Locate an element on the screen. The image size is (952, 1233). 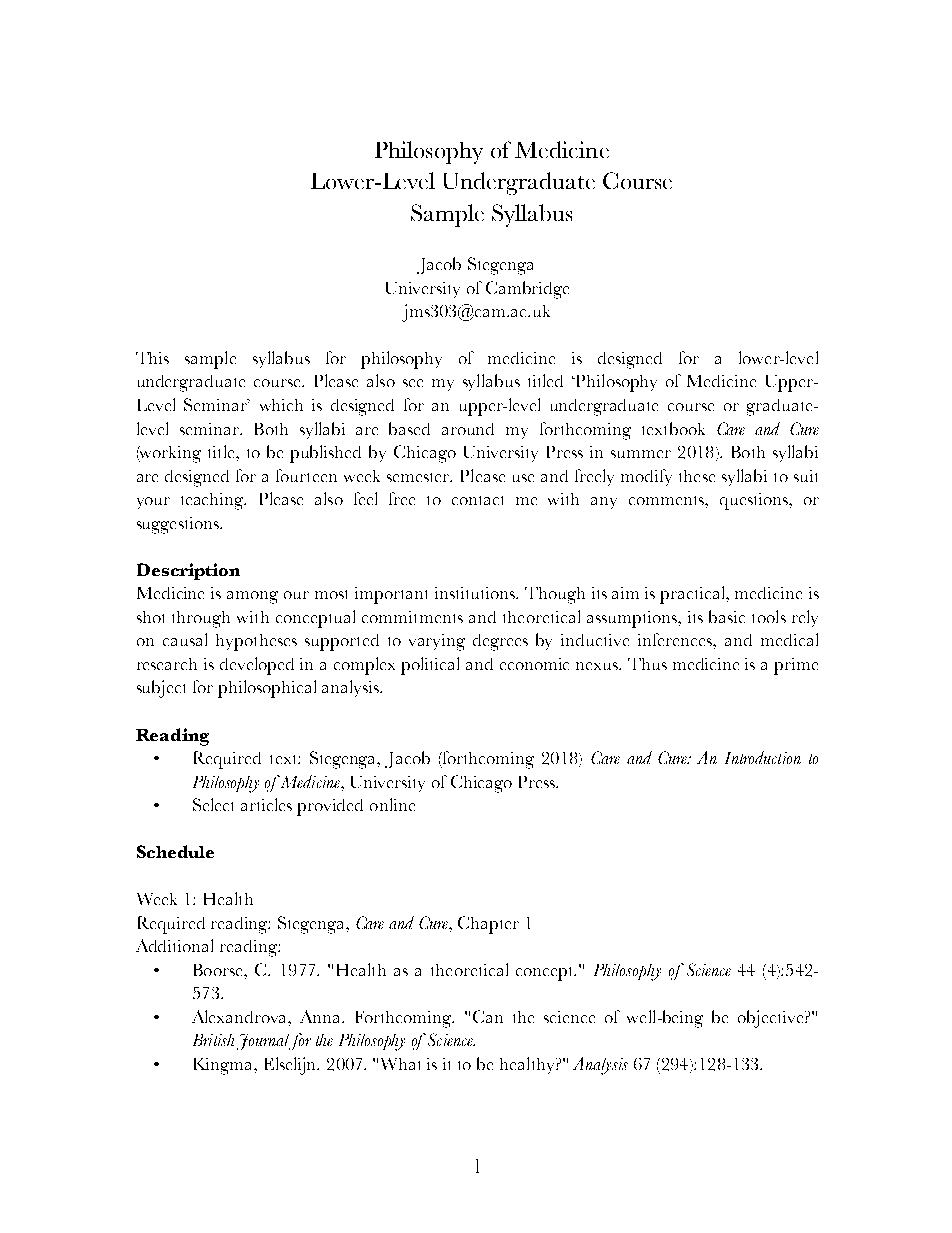
British is located at coordinates (213, 1040).
